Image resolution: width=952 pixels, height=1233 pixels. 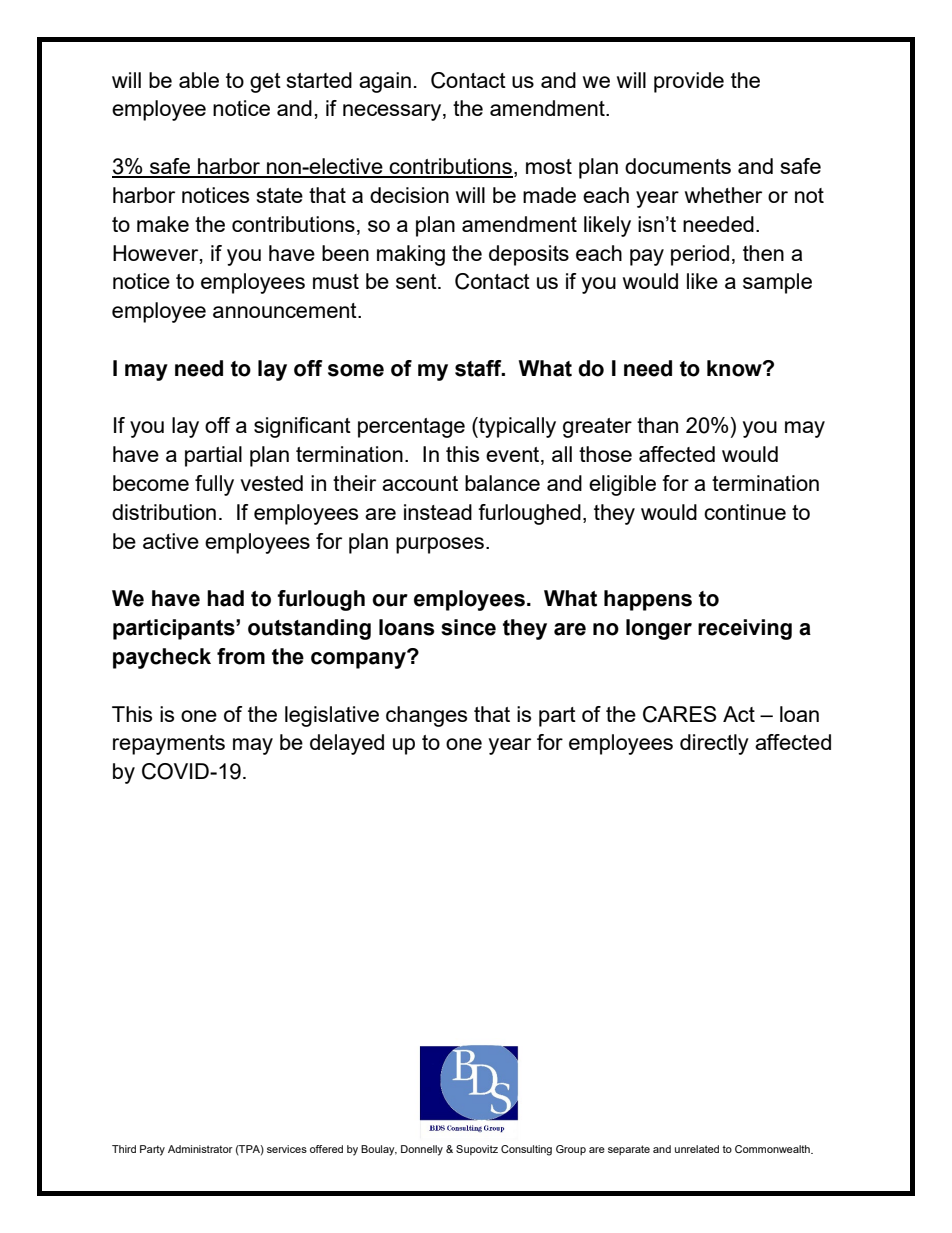 What do you see at coordinates (422, 1150) in the image?
I see `Donnelly` at bounding box center [422, 1150].
